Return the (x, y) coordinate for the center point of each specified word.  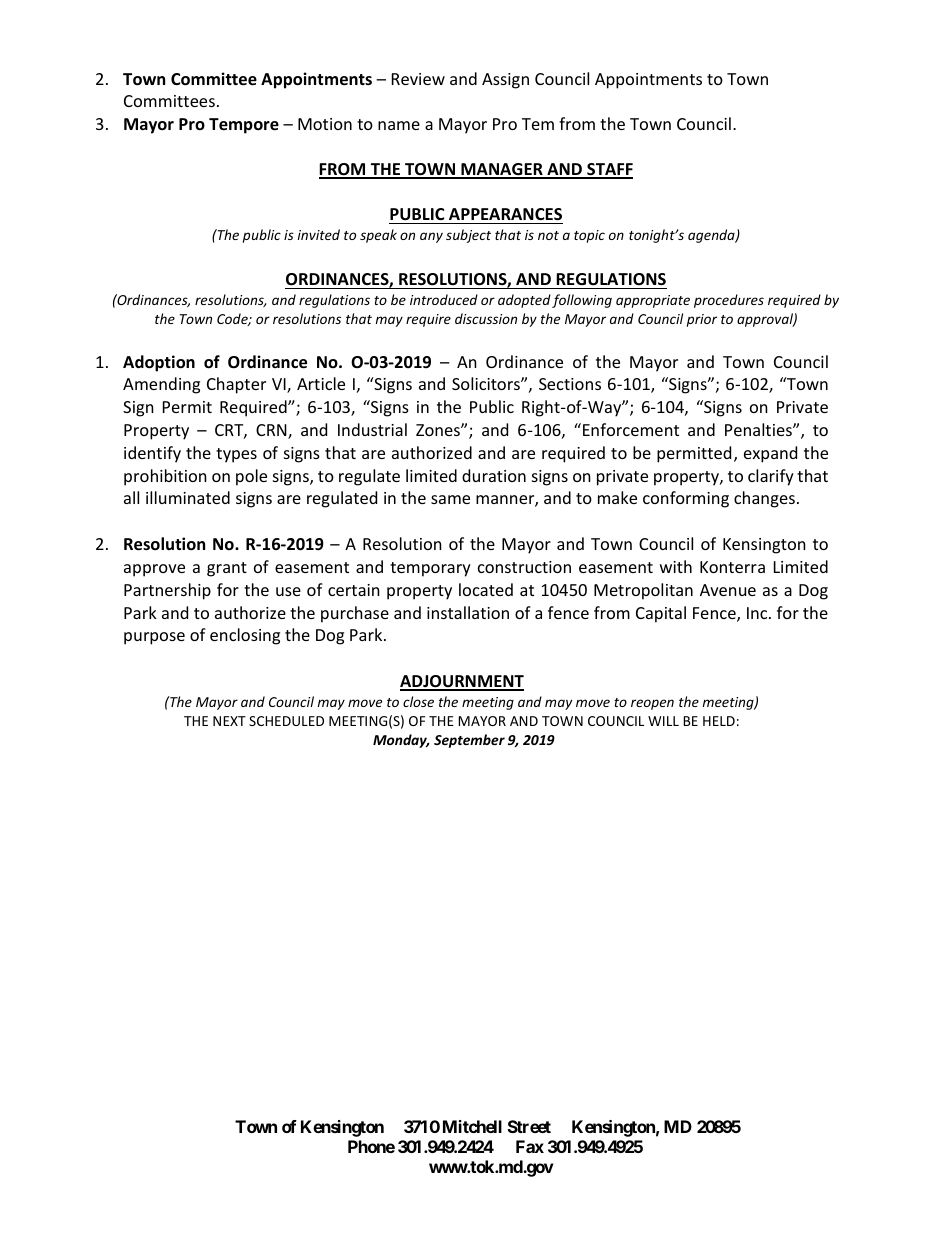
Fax (530, 1146)
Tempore (244, 126)
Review (418, 79)
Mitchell (472, 1126)
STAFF (609, 170)
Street (529, 1126)
